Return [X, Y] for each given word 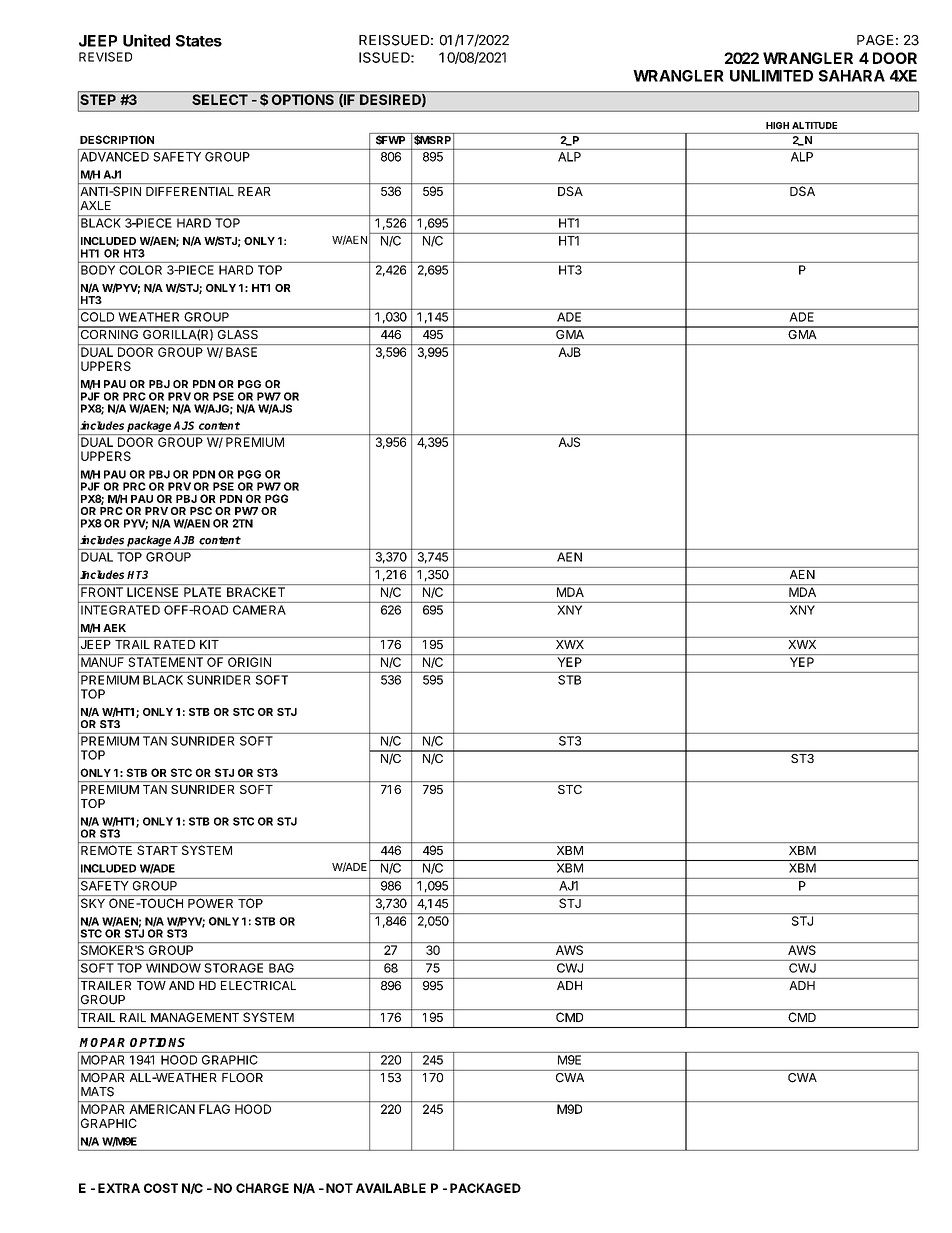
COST [161, 1188]
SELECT [220, 99]
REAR [254, 191]
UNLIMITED [771, 76]
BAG [281, 968]
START [157, 850]
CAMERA [259, 610]
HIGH [777, 125]
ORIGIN [249, 662]
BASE [241, 352]
